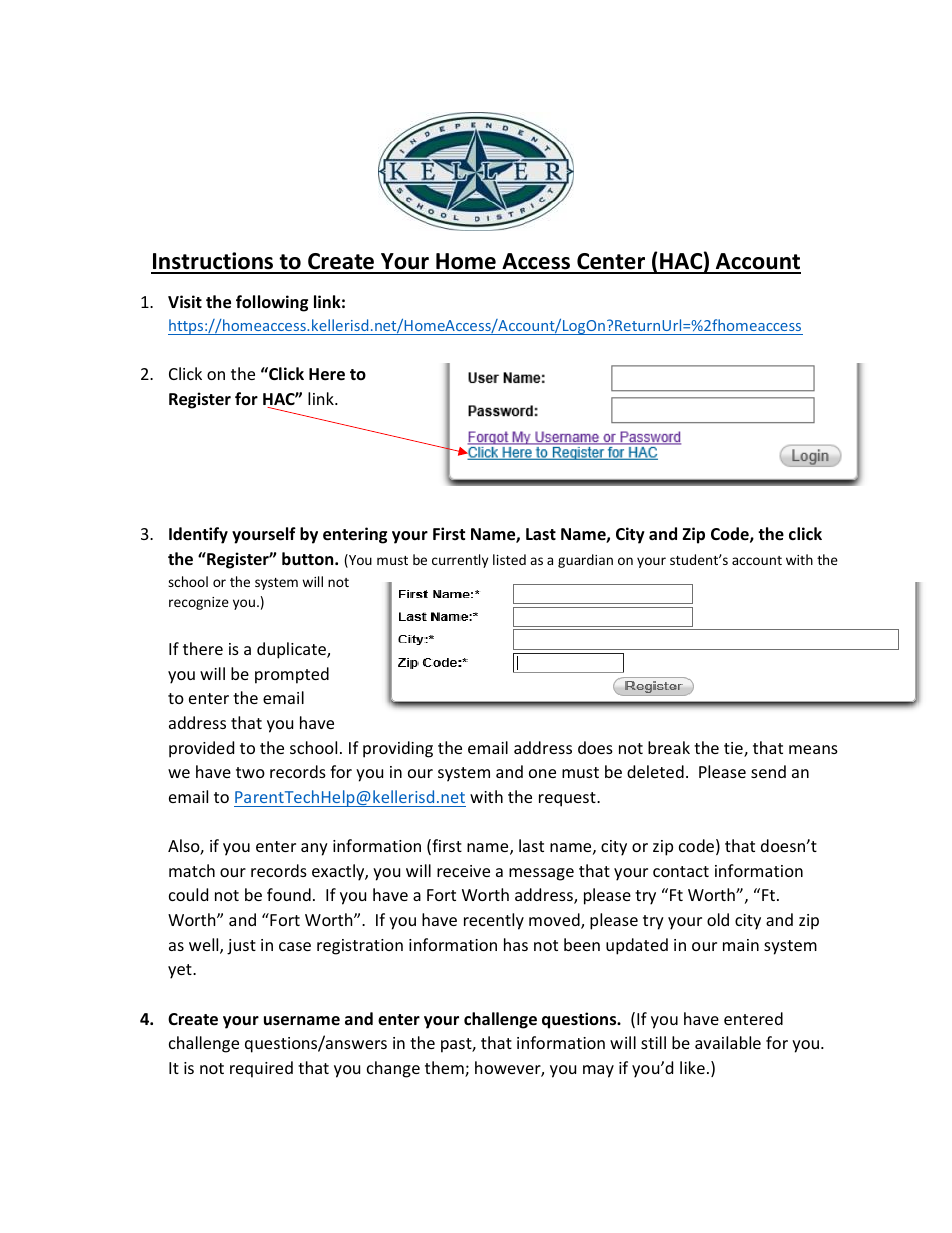 This page has height=1233, width=952. What do you see at coordinates (463, 871) in the page?
I see `receive` at bounding box center [463, 871].
